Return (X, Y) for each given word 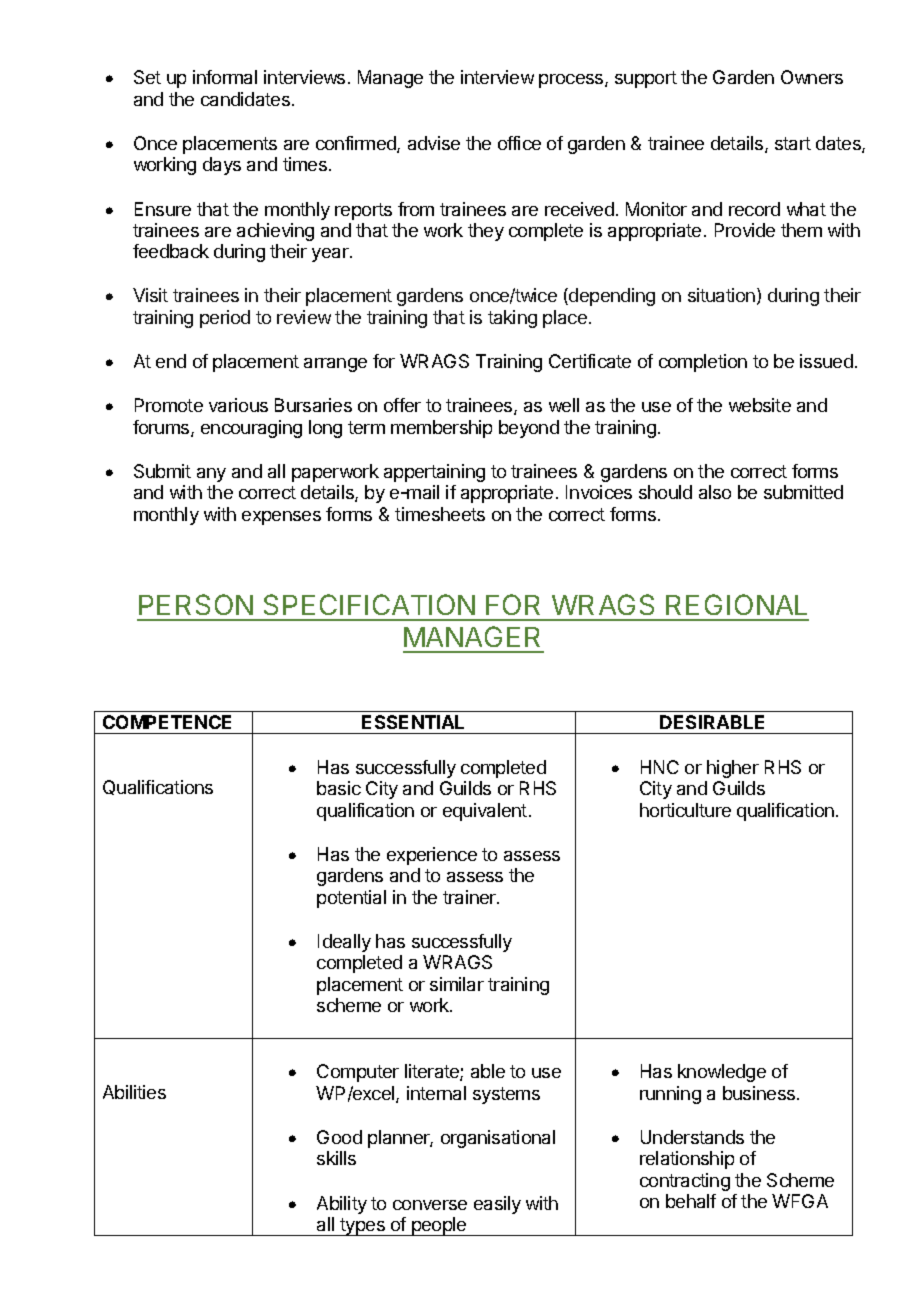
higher (733, 769)
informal (225, 77)
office (519, 143)
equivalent (485, 812)
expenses (281, 518)
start (793, 143)
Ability (342, 1205)
